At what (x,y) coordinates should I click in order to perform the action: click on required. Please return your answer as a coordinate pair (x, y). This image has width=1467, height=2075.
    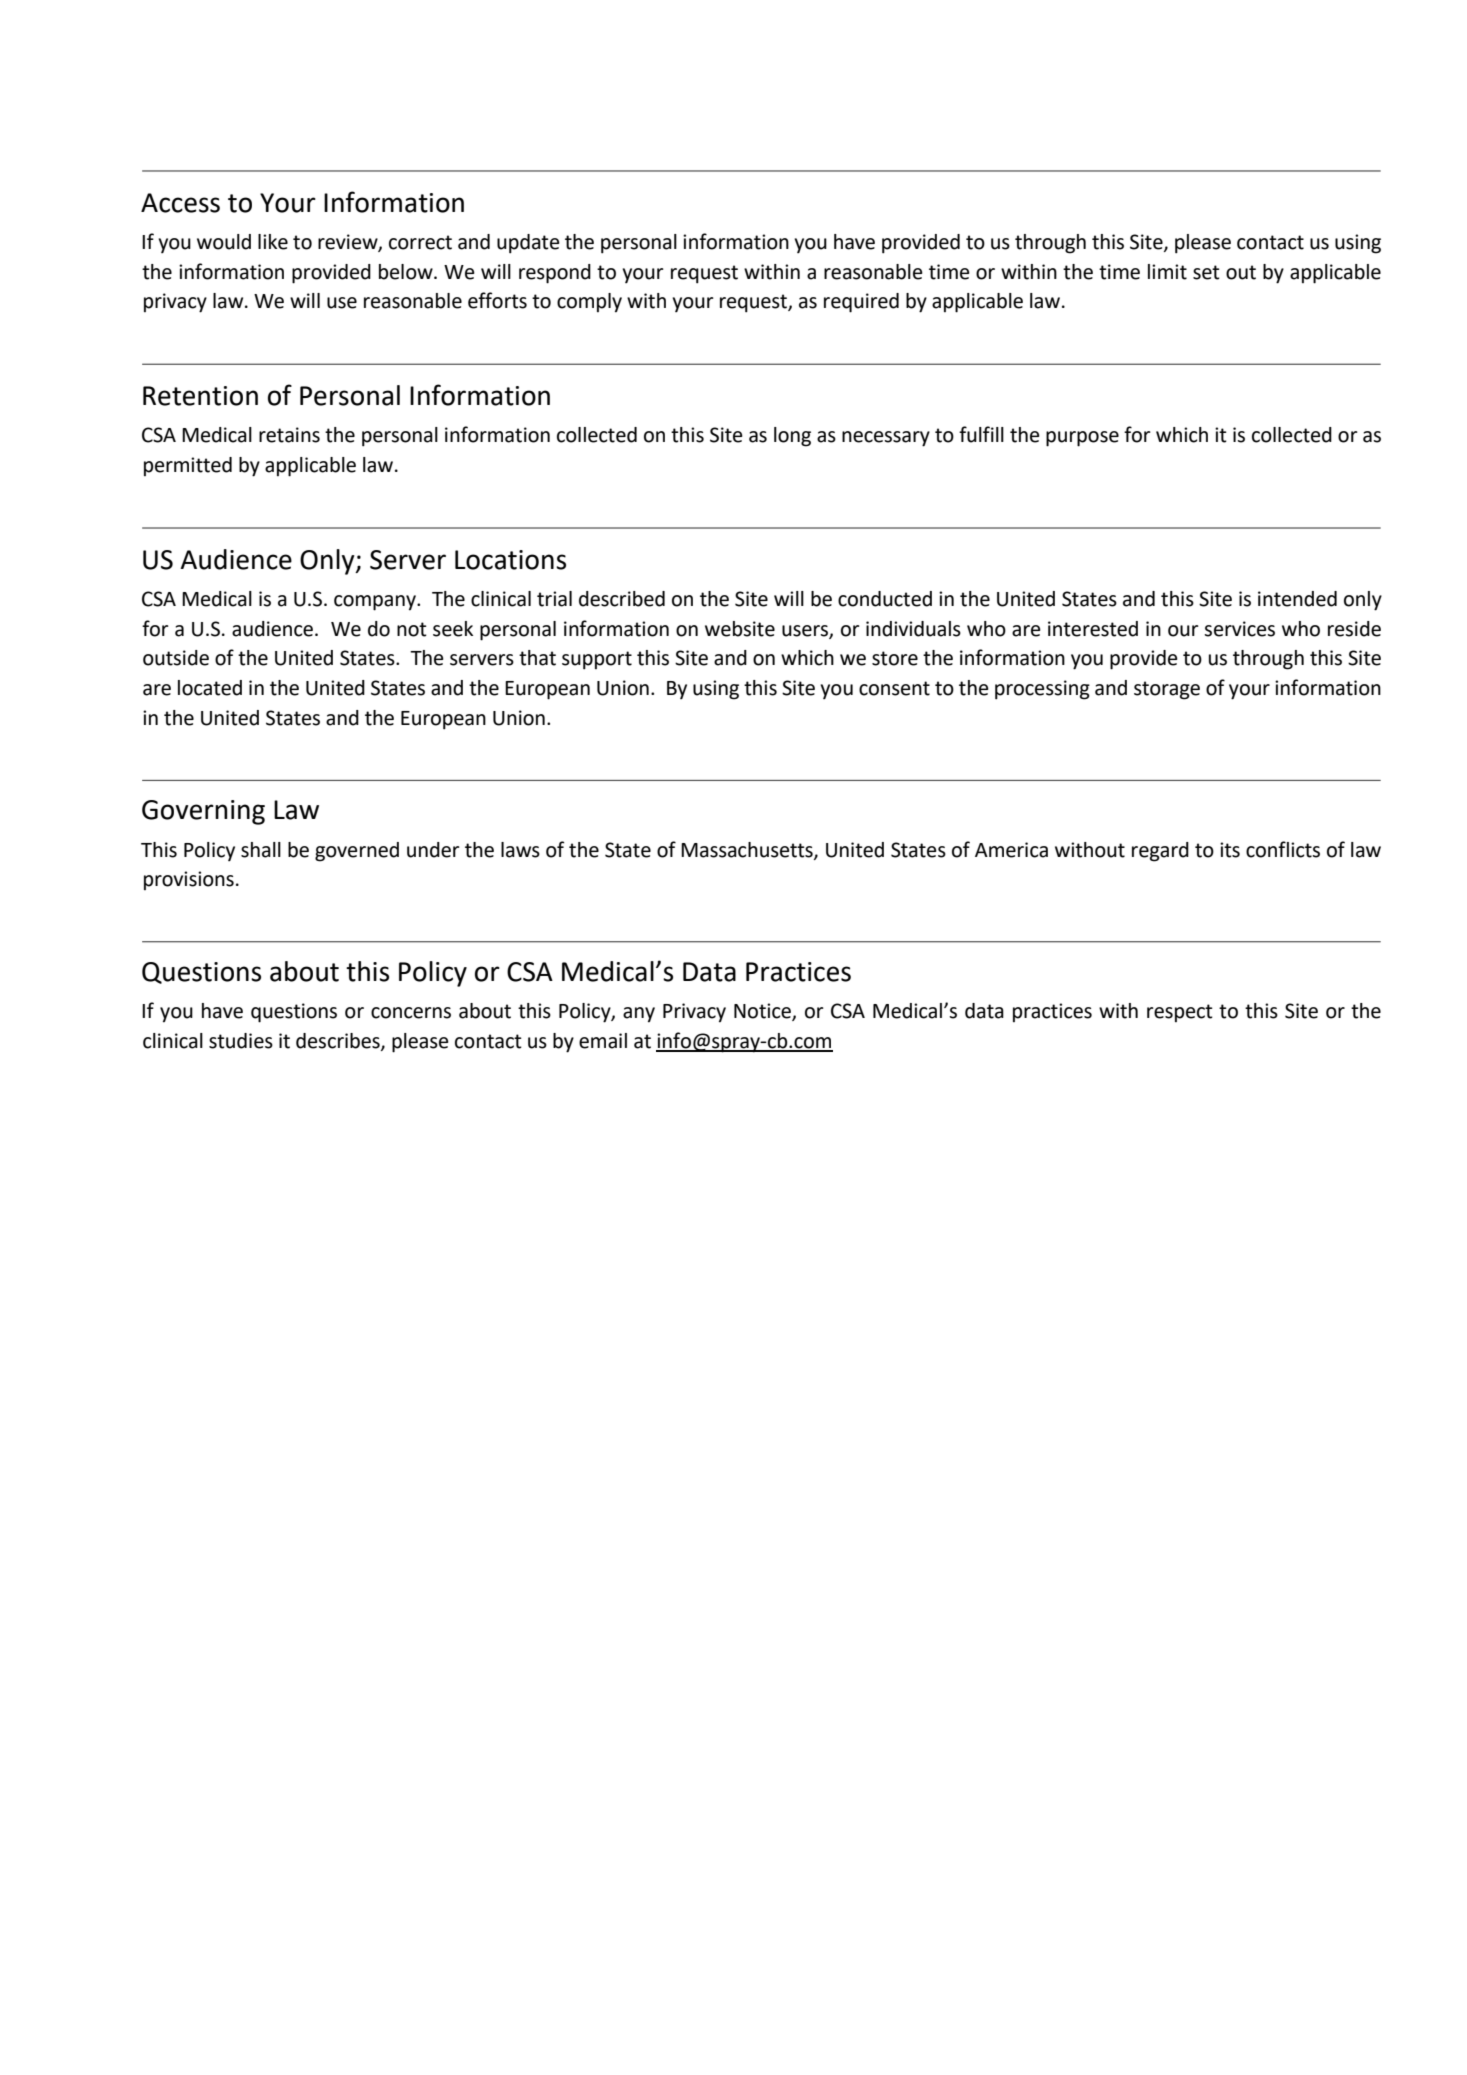
    Looking at the image, I should click on (861, 303).
